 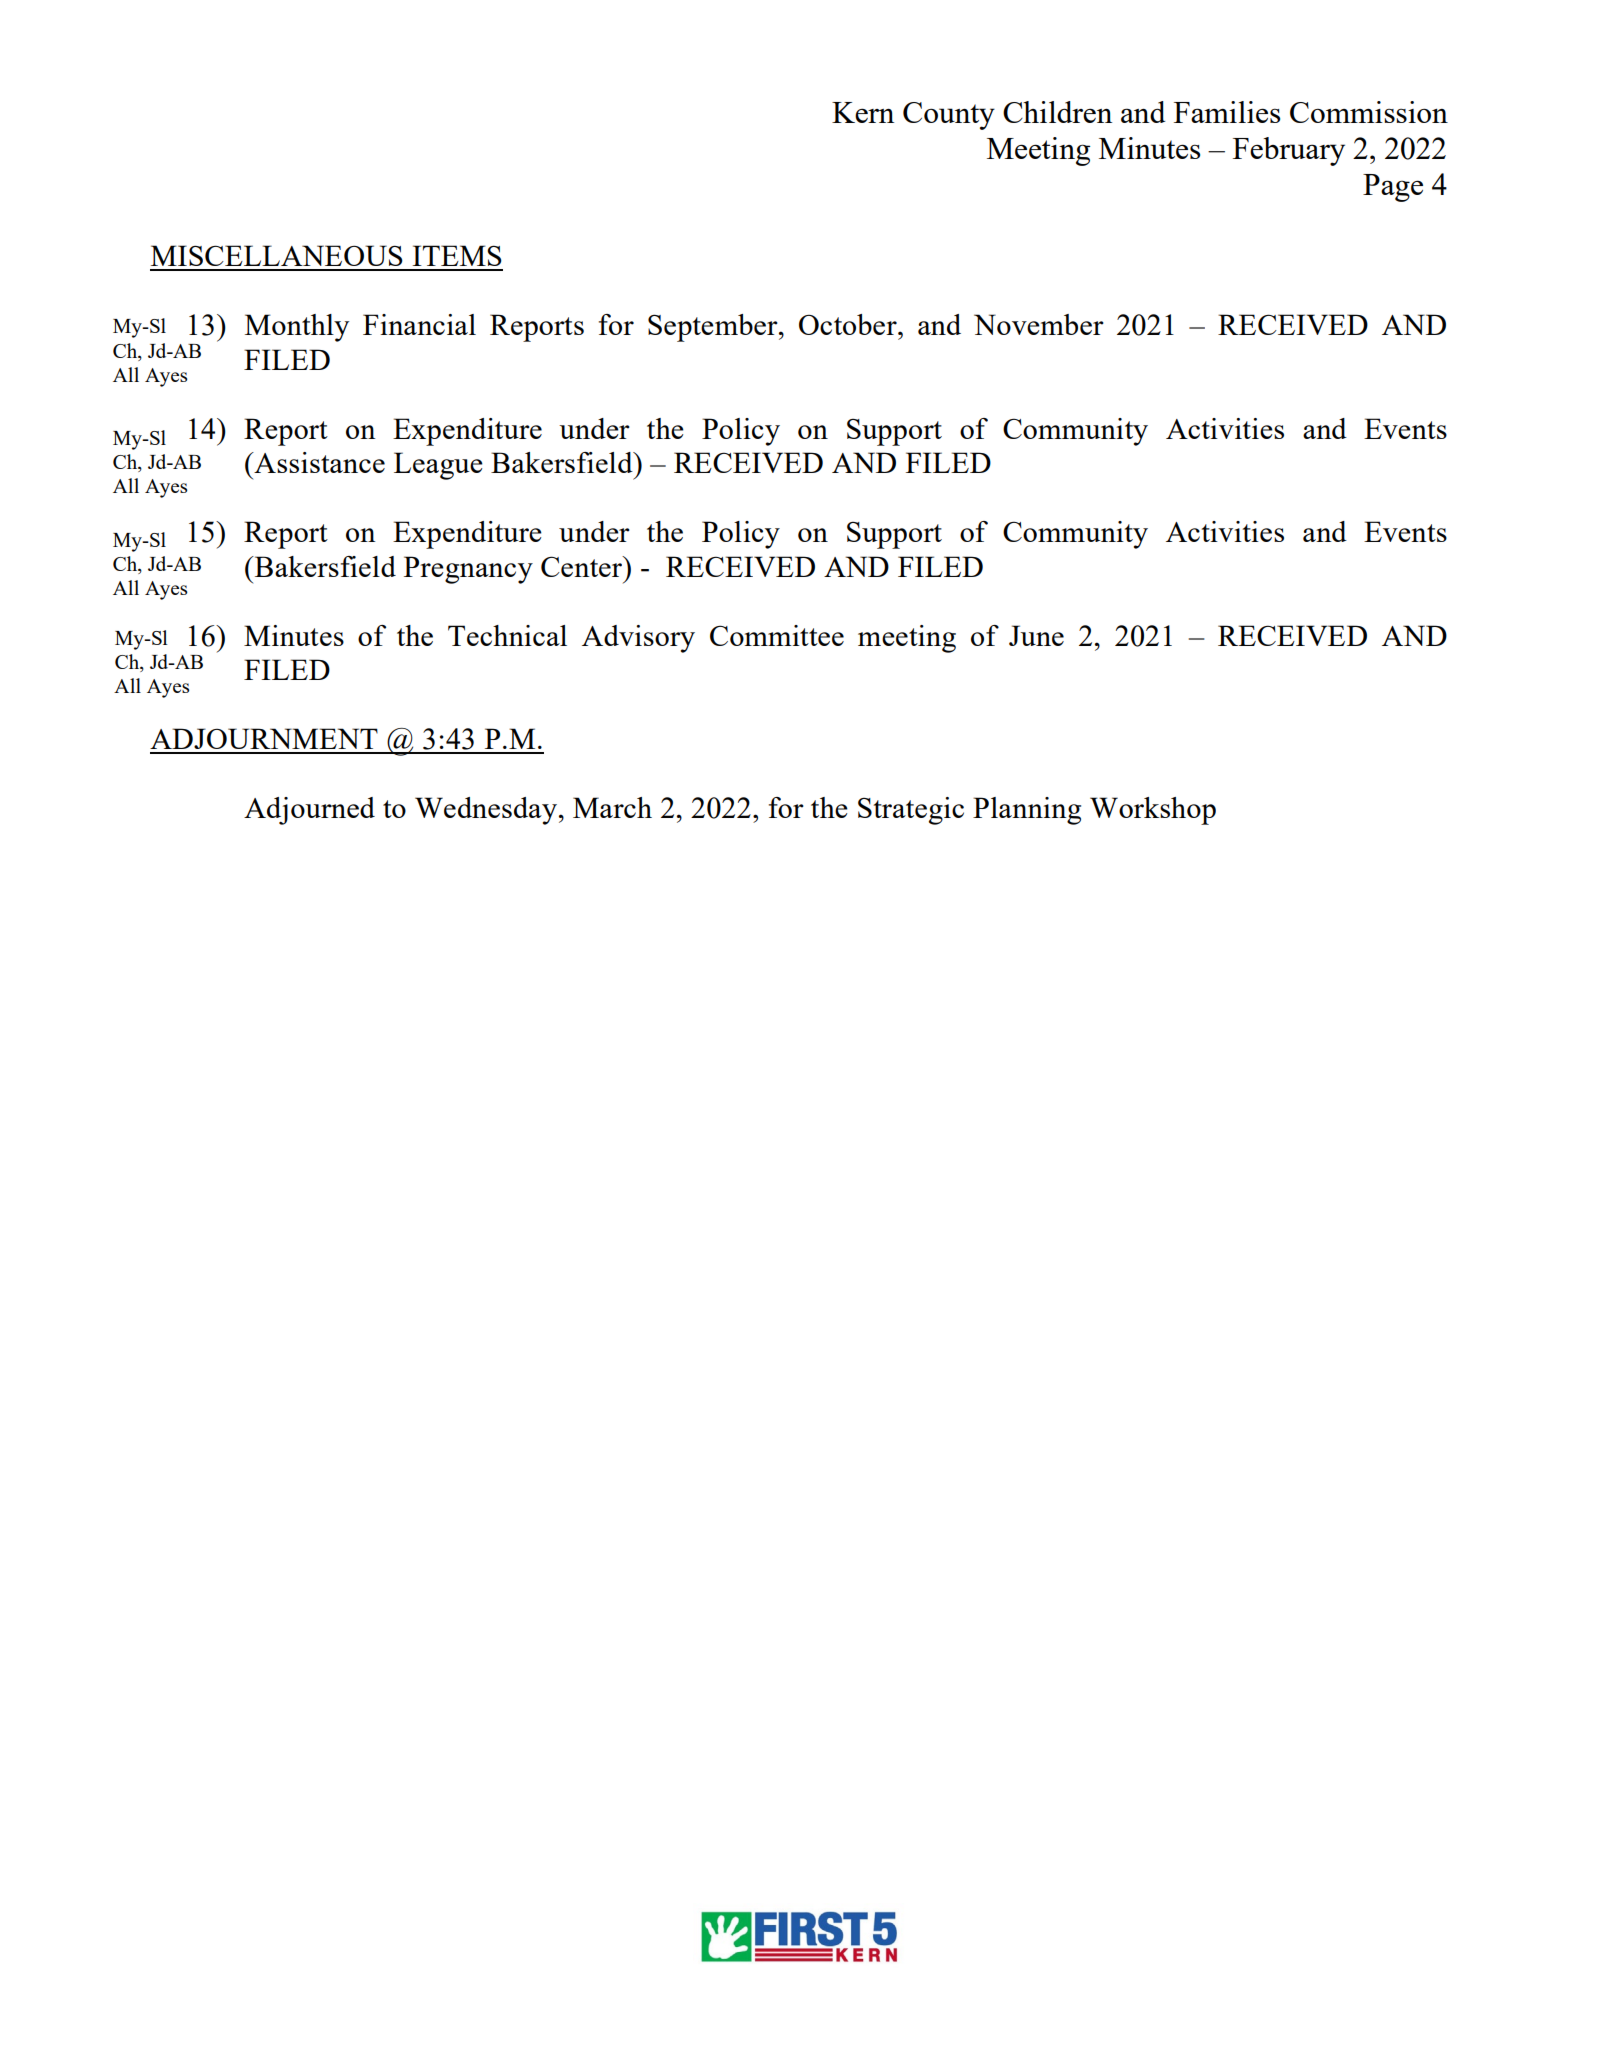 What do you see at coordinates (849, 324) in the screenshot?
I see `October` at bounding box center [849, 324].
